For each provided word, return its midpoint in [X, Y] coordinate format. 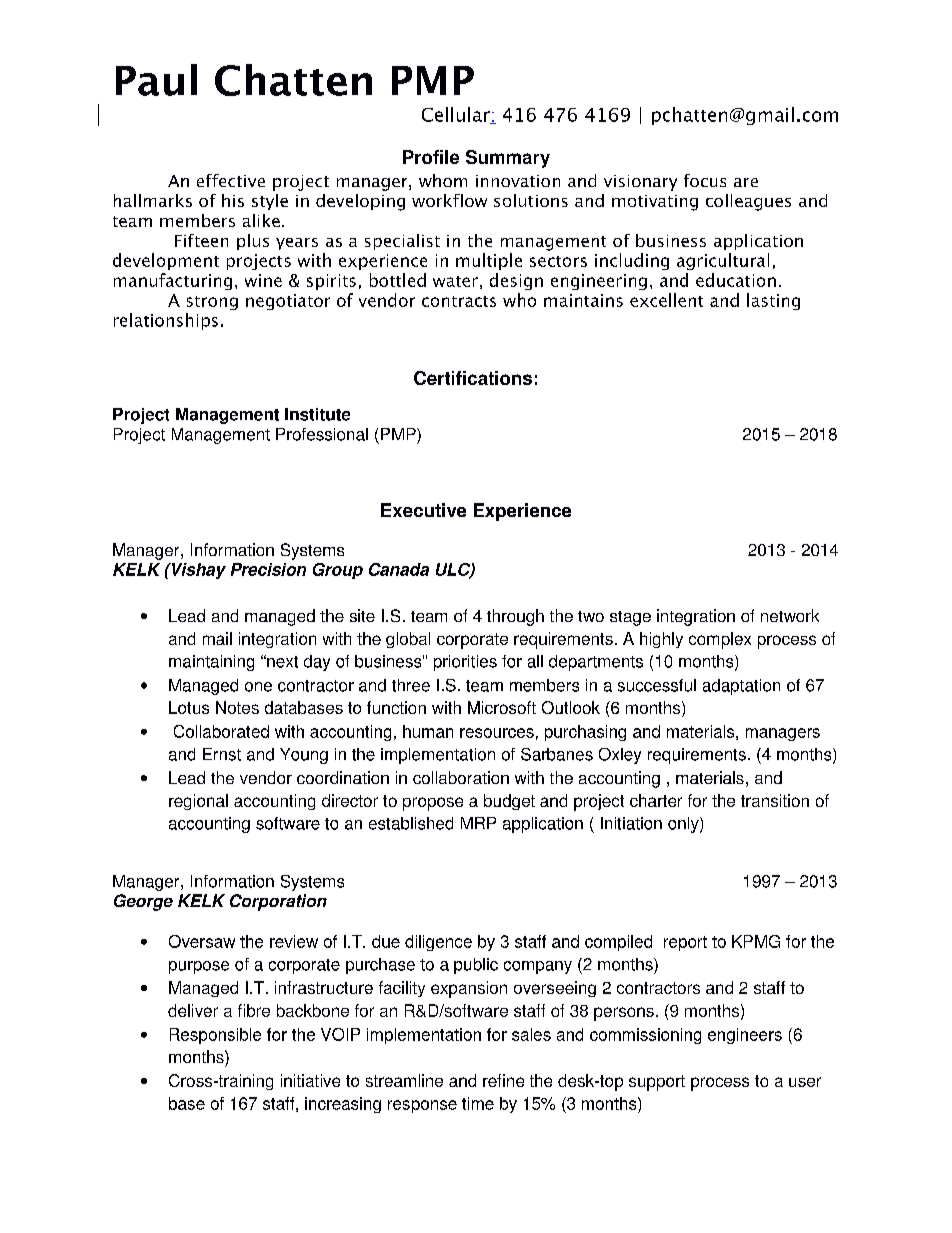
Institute [317, 414]
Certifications [473, 378]
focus [705, 180]
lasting [773, 301]
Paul [156, 80]
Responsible [215, 1036]
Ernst [222, 754]
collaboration [461, 777]
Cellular [457, 115]
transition [775, 800]
